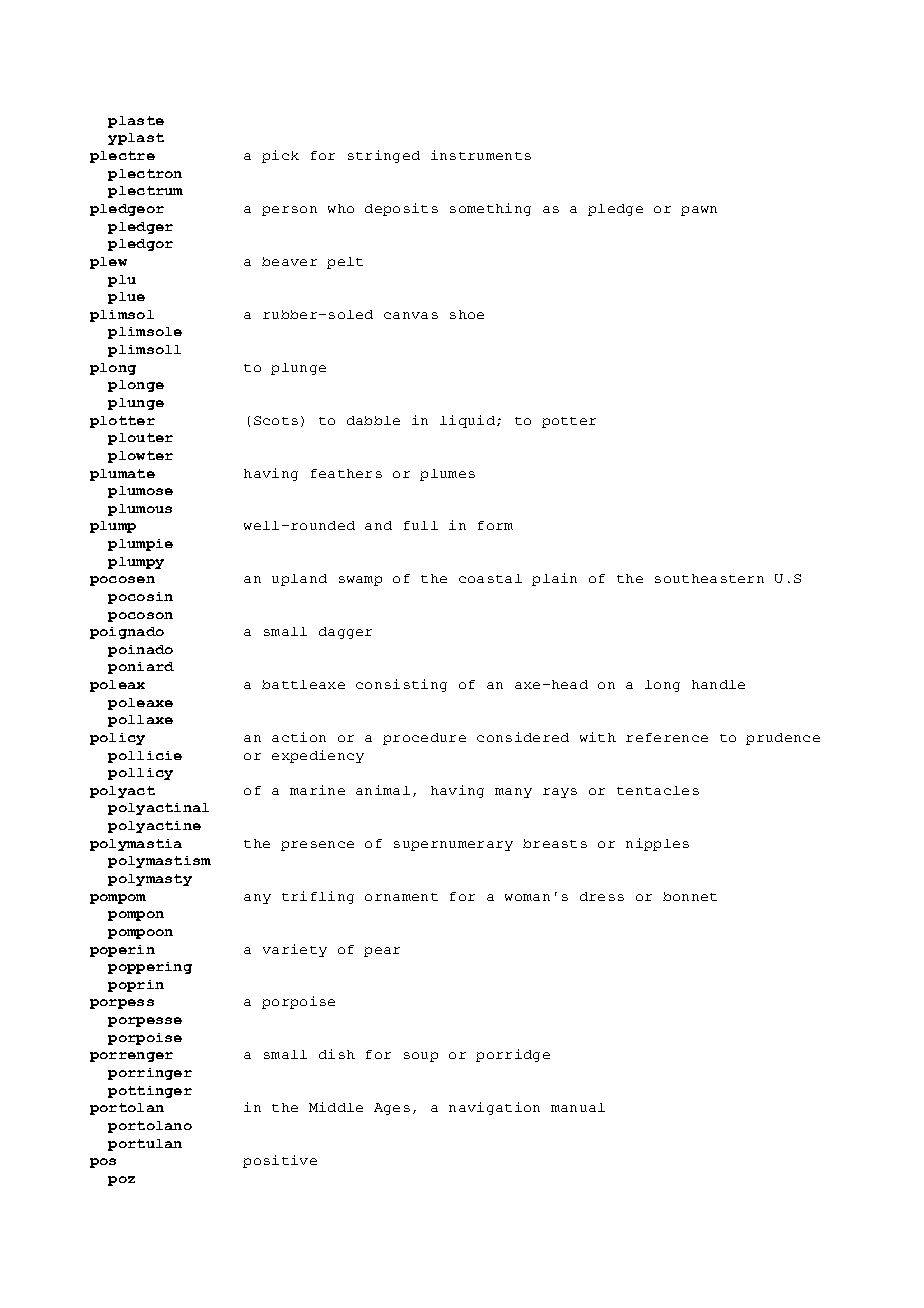 The height and width of the document is (1308, 924). What do you see at coordinates (145, 192) in the document?
I see `plectrum` at bounding box center [145, 192].
